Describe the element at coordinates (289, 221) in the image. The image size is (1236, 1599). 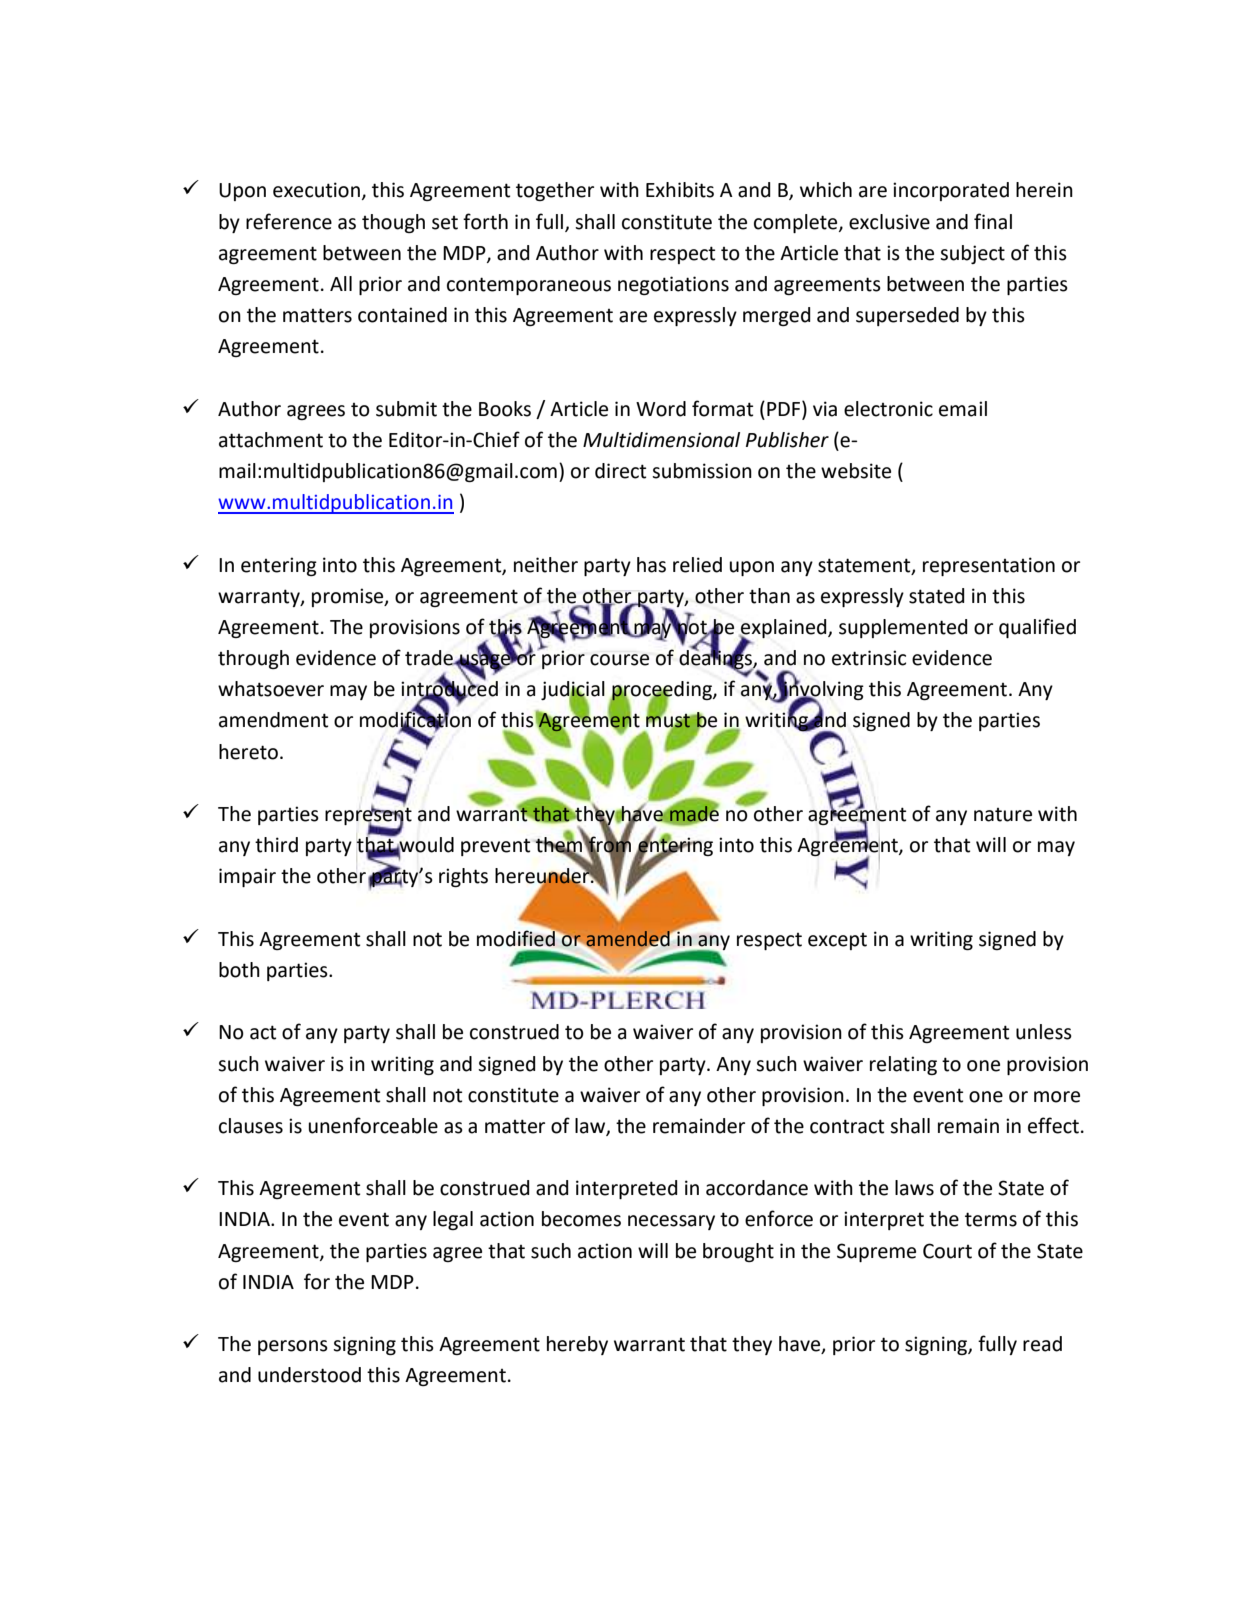
I see `reference` at that location.
